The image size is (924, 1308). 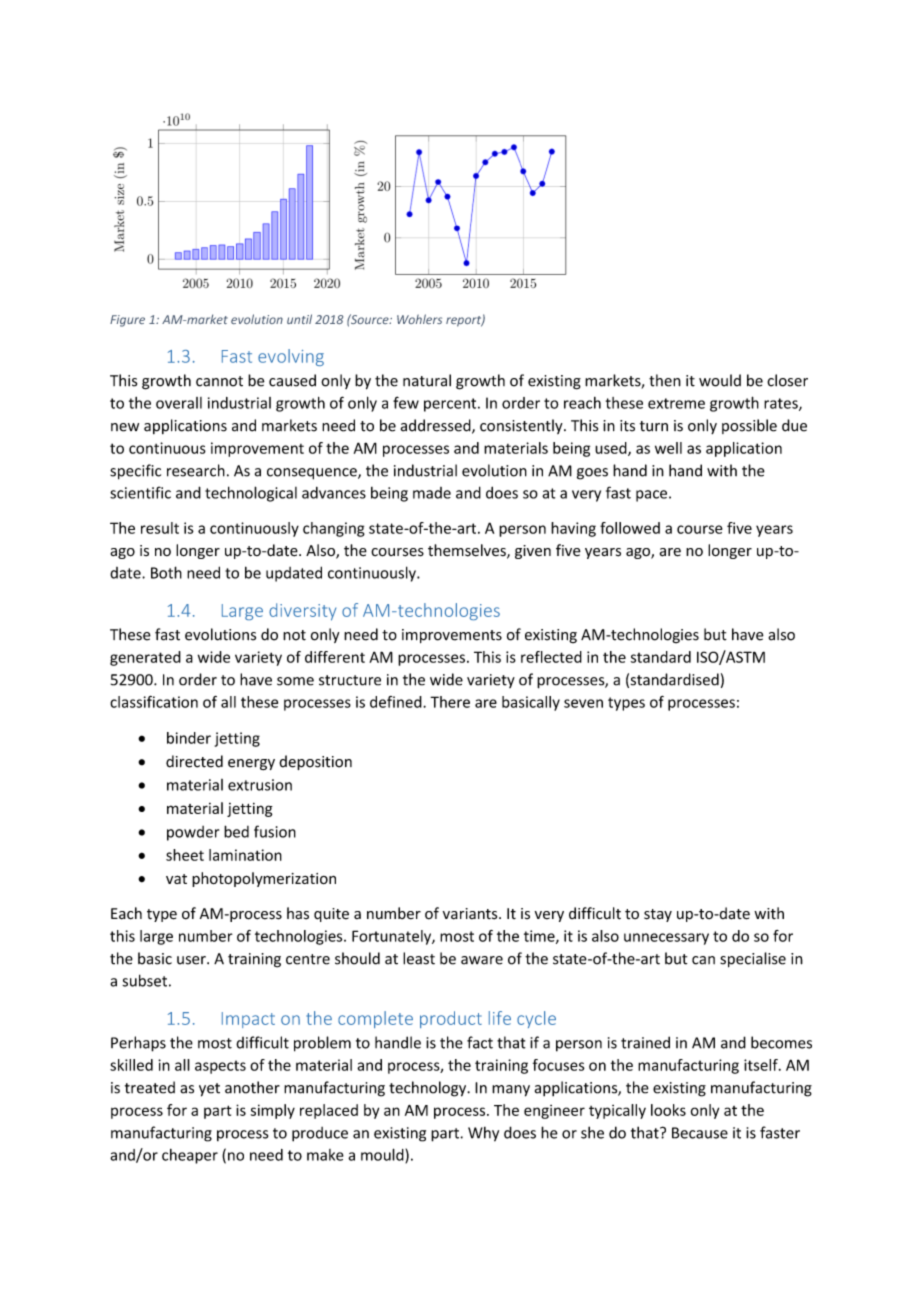 I want to click on result, so click(x=160, y=528).
